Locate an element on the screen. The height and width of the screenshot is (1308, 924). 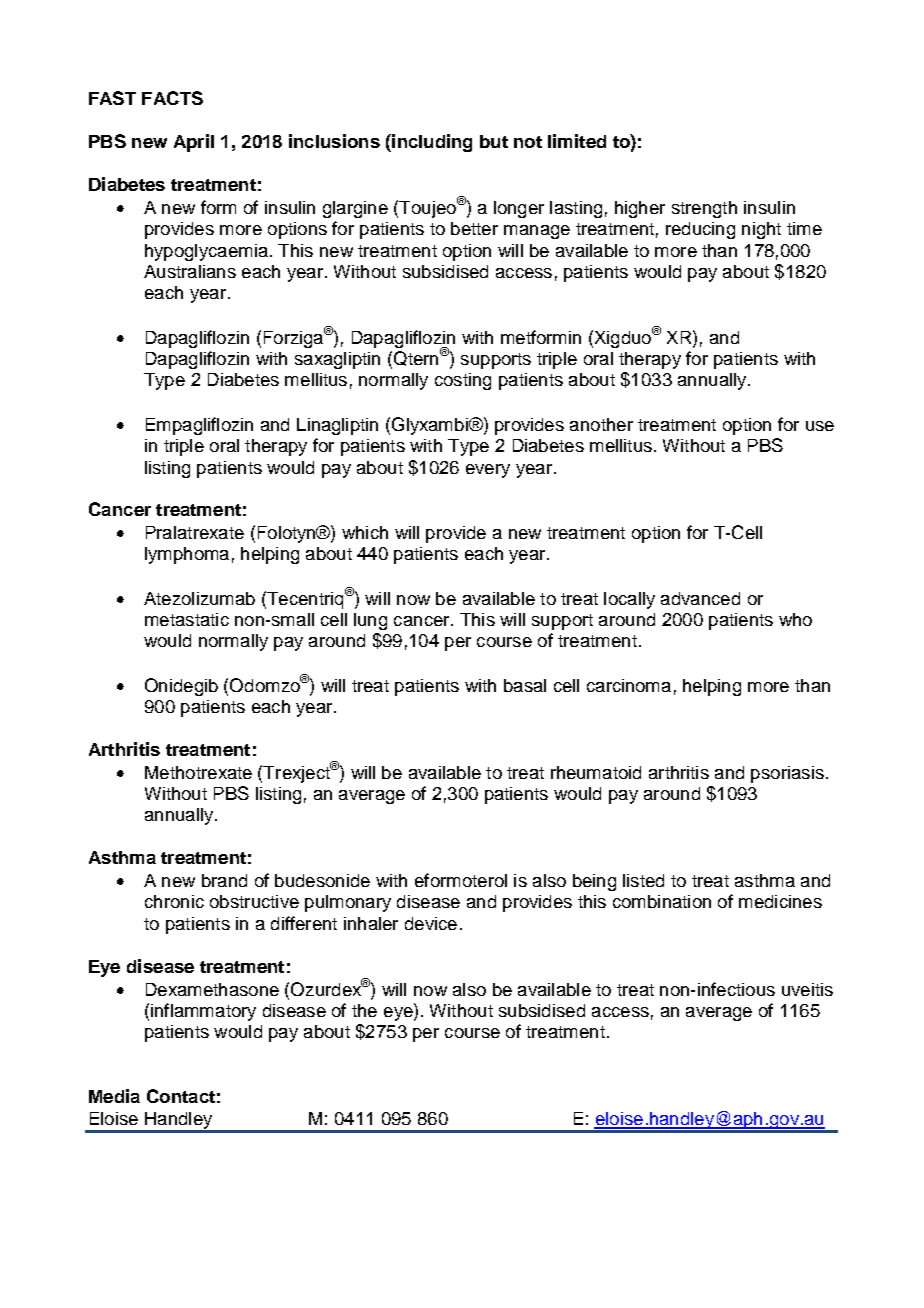
brand is located at coordinates (224, 880).
